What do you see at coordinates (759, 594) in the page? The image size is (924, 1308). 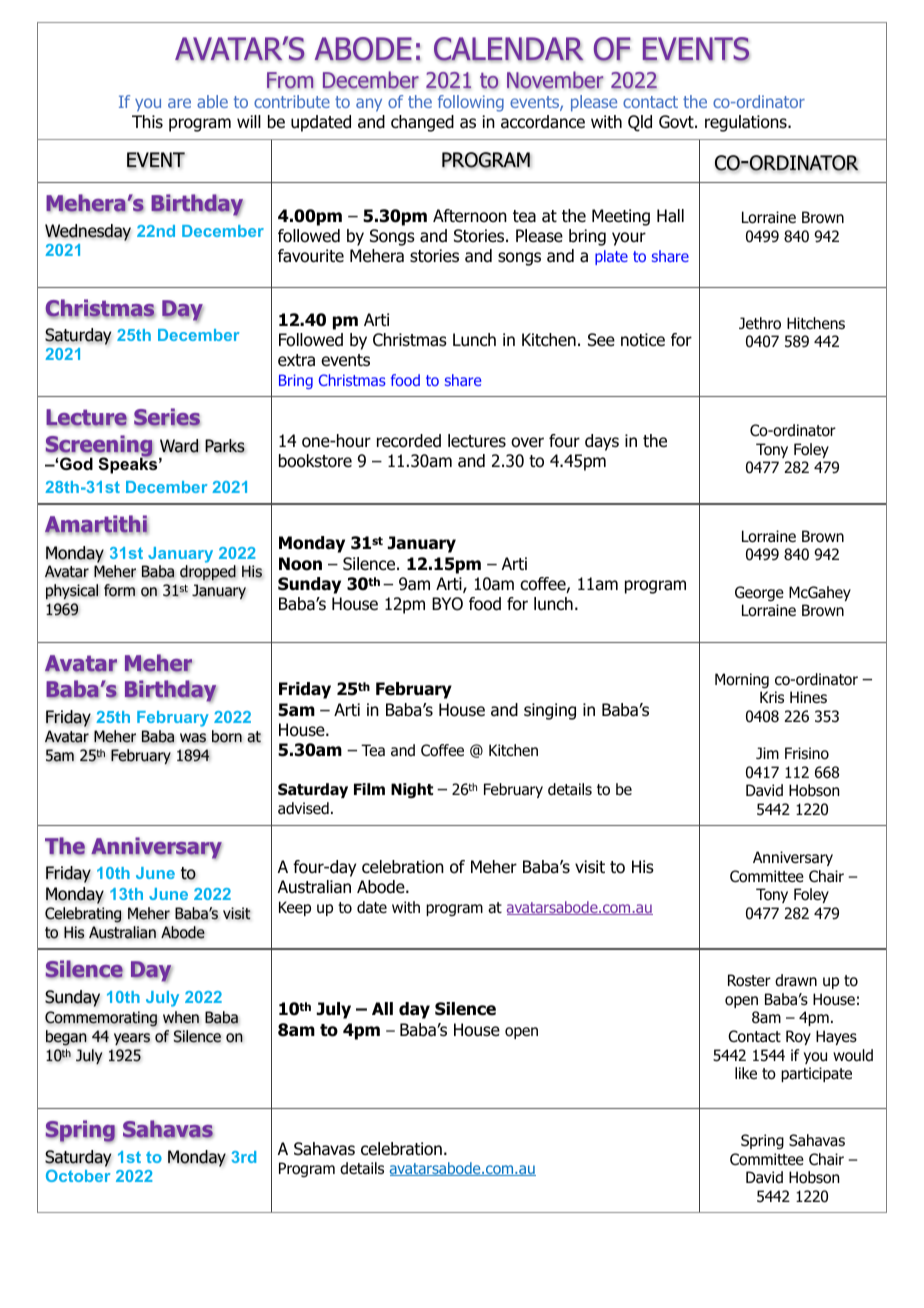 I see `George` at bounding box center [759, 594].
